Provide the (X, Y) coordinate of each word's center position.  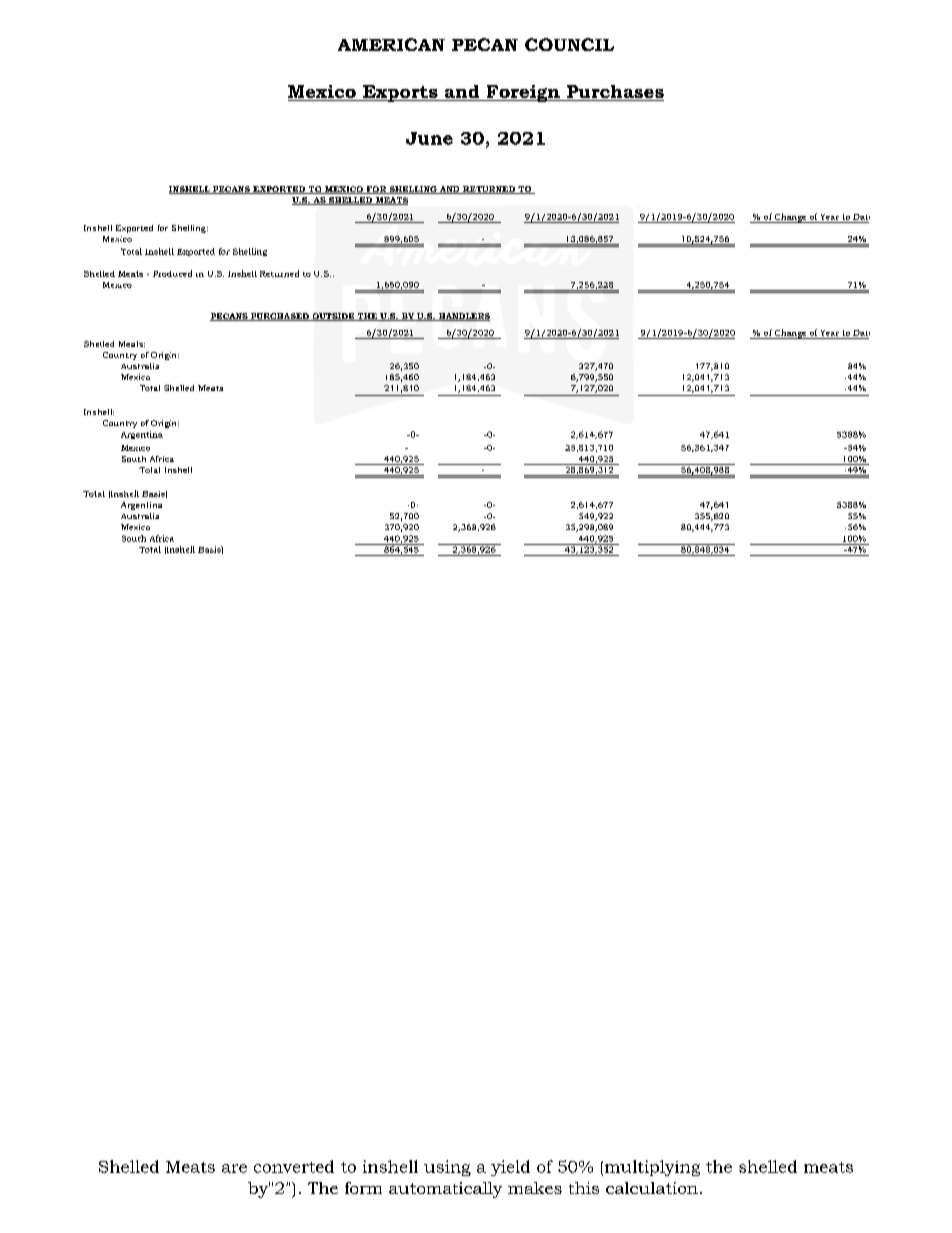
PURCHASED (280, 317)
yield (510, 1168)
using (447, 1168)
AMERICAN (391, 44)
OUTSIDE (333, 317)
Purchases (614, 93)
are (234, 1168)
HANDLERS (463, 317)
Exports (400, 93)
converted (294, 1166)
